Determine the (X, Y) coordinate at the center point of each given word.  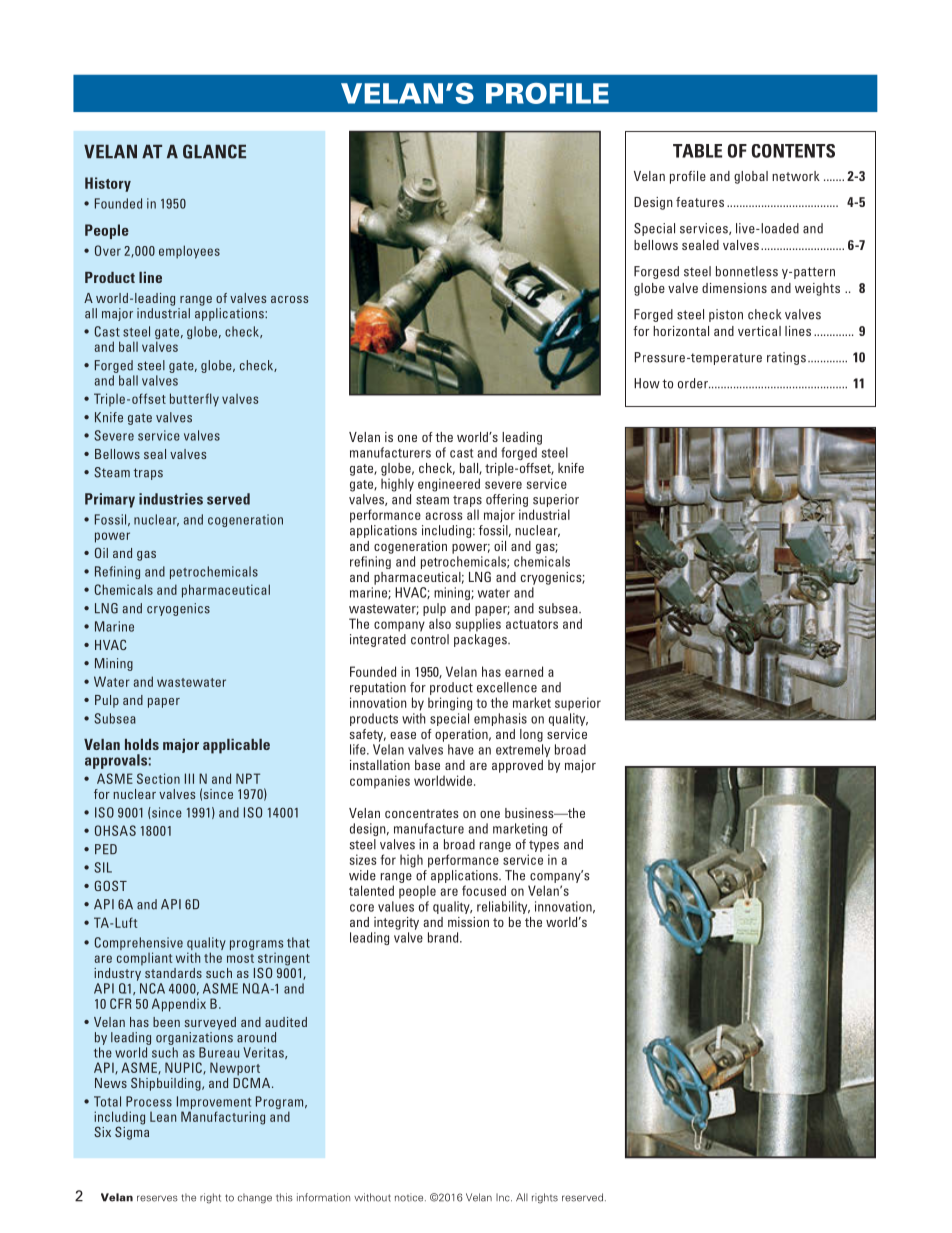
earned (524, 671)
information (323, 1197)
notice (410, 1197)
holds (142, 744)
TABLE (697, 151)
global (751, 177)
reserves (157, 1198)
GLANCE (214, 151)
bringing (450, 704)
